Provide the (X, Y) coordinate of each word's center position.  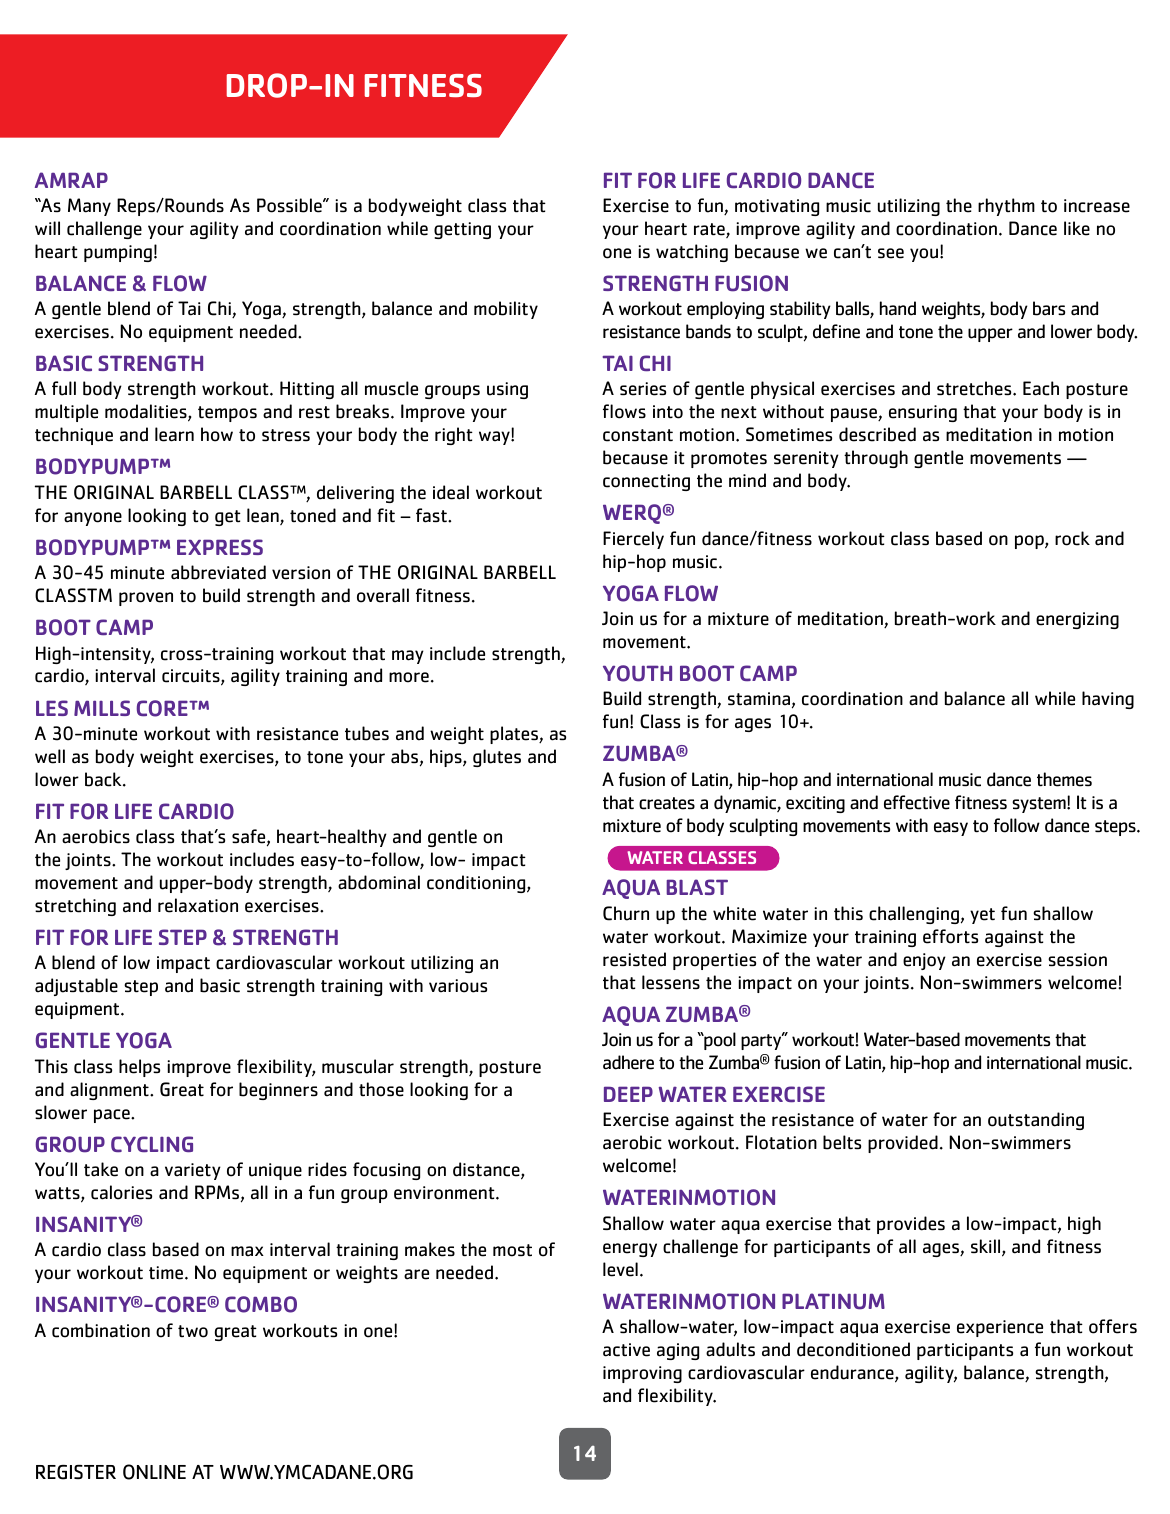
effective (917, 802)
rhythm (1006, 207)
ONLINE (154, 1472)
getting (462, 230)
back (104, 779)
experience (1000, 1328)
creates (667, 803)
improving (642, 1374)
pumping (118, 253)
